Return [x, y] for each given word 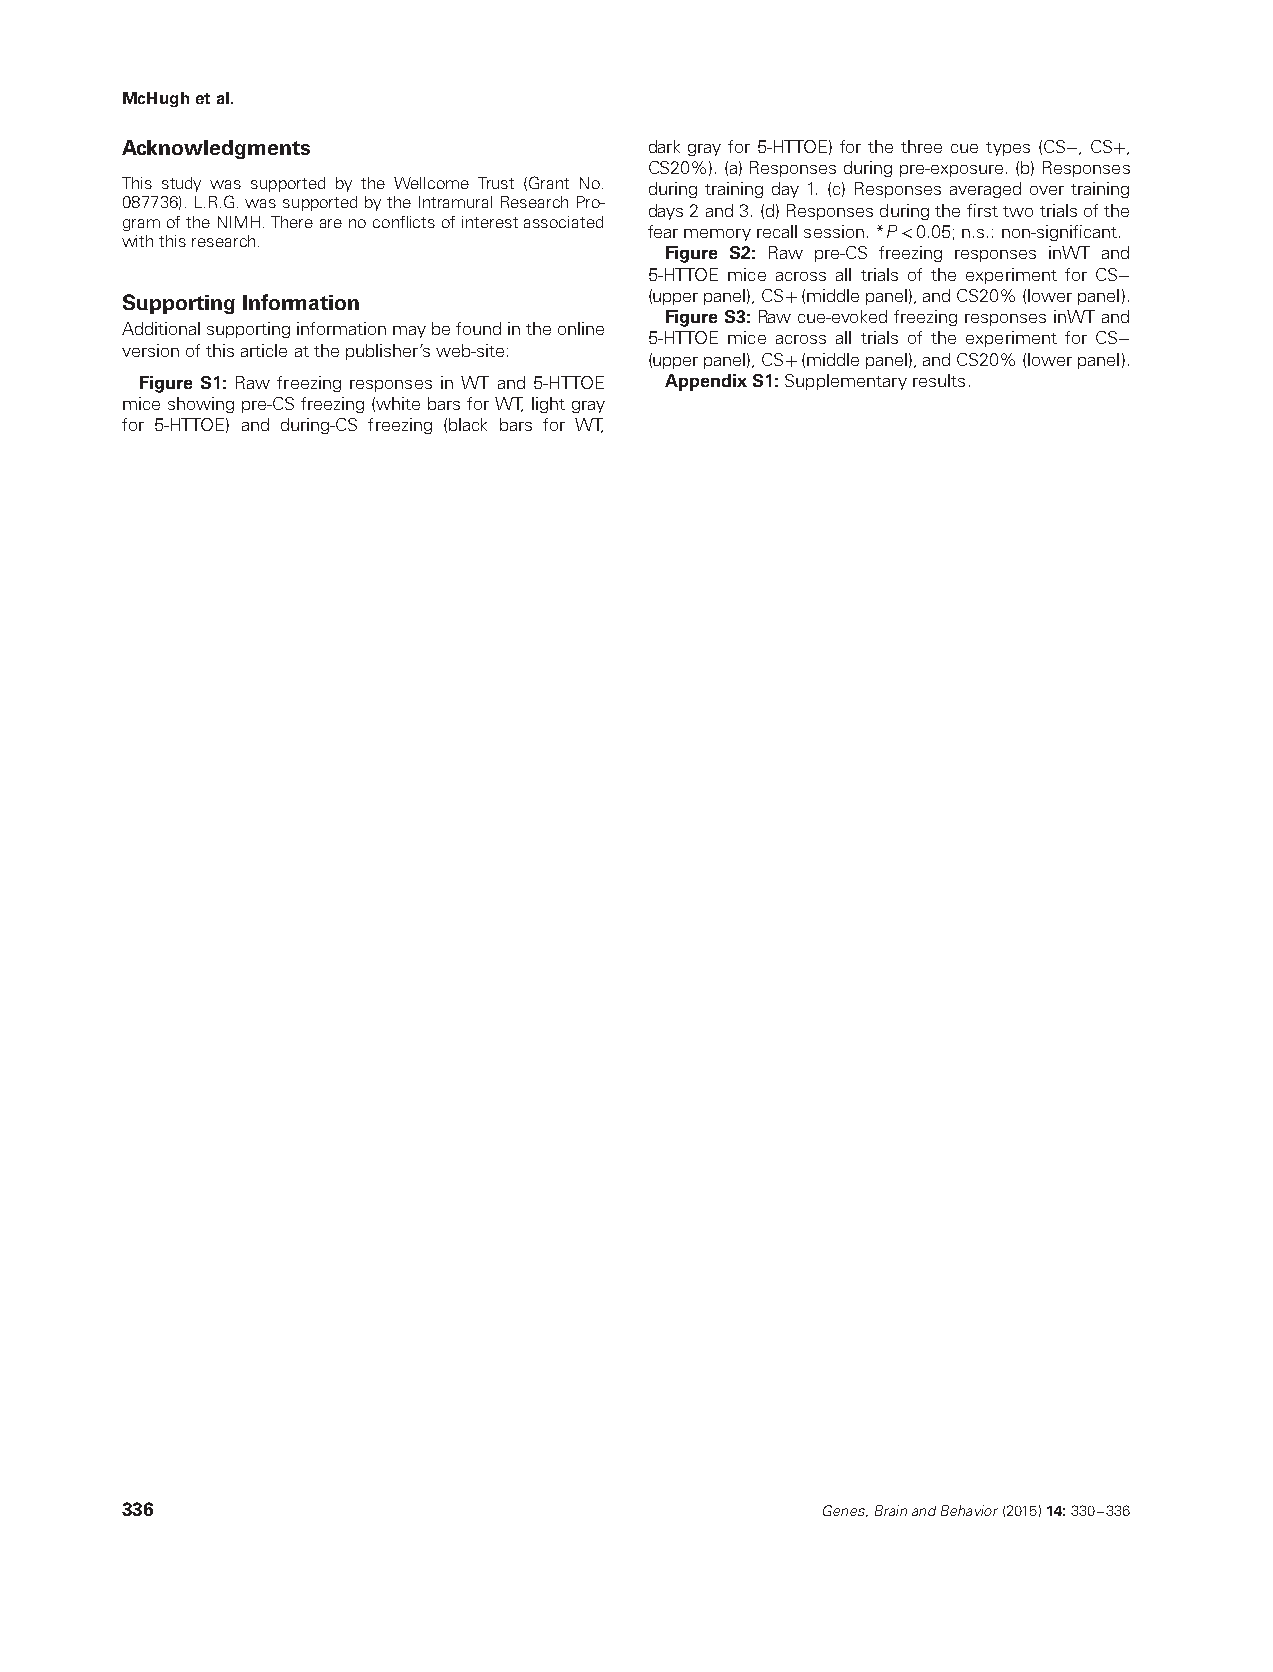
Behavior [969, 1510]
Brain [891, 1510]
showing [201, 405]
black [468, 424]
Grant [549, 182]
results [939, 380]
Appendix [706, 382]
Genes [845, 1511]
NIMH [239, 222]
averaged [985, 190]
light [548, 405]
